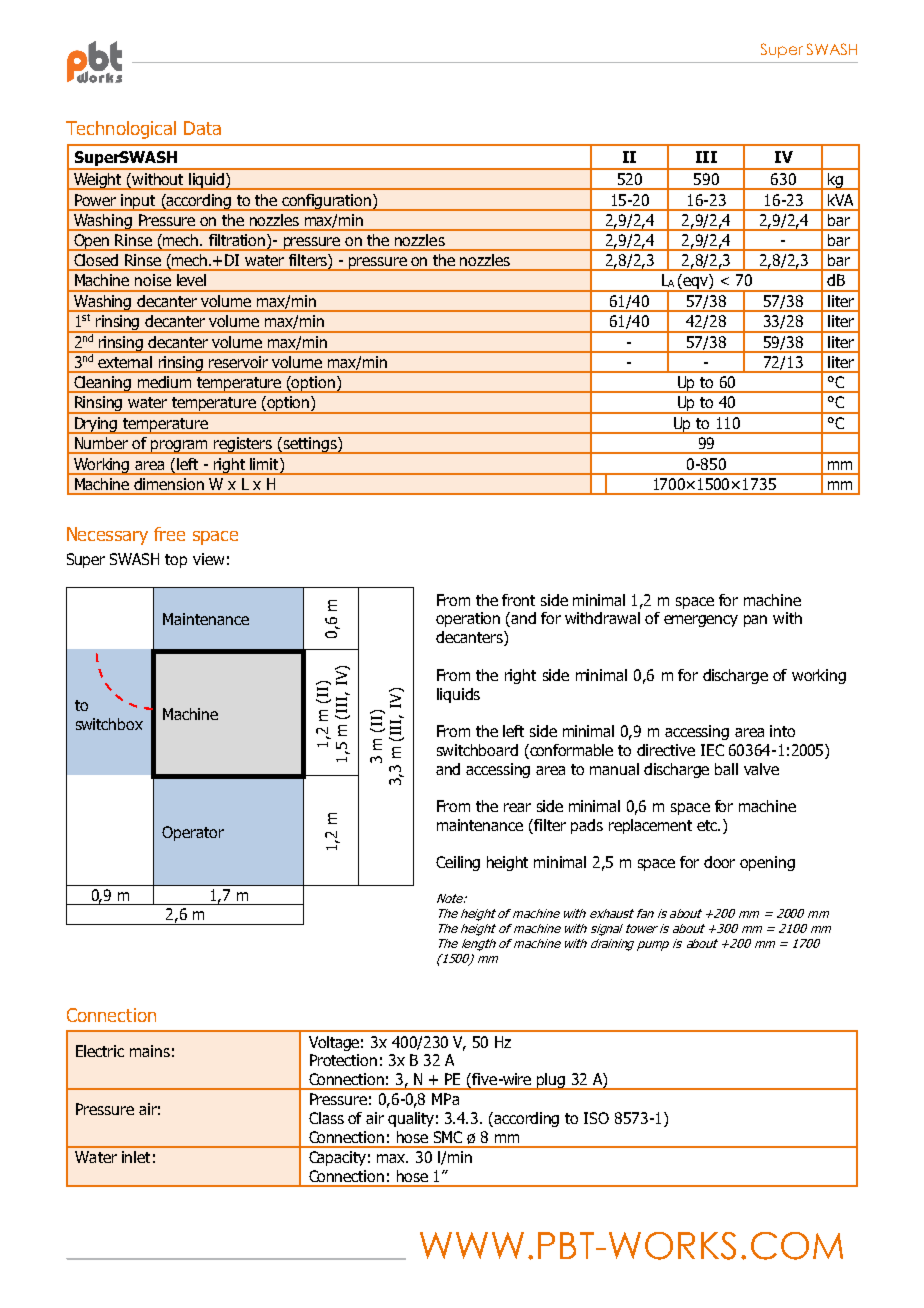  I want to click on Data, so click(202, 128).
